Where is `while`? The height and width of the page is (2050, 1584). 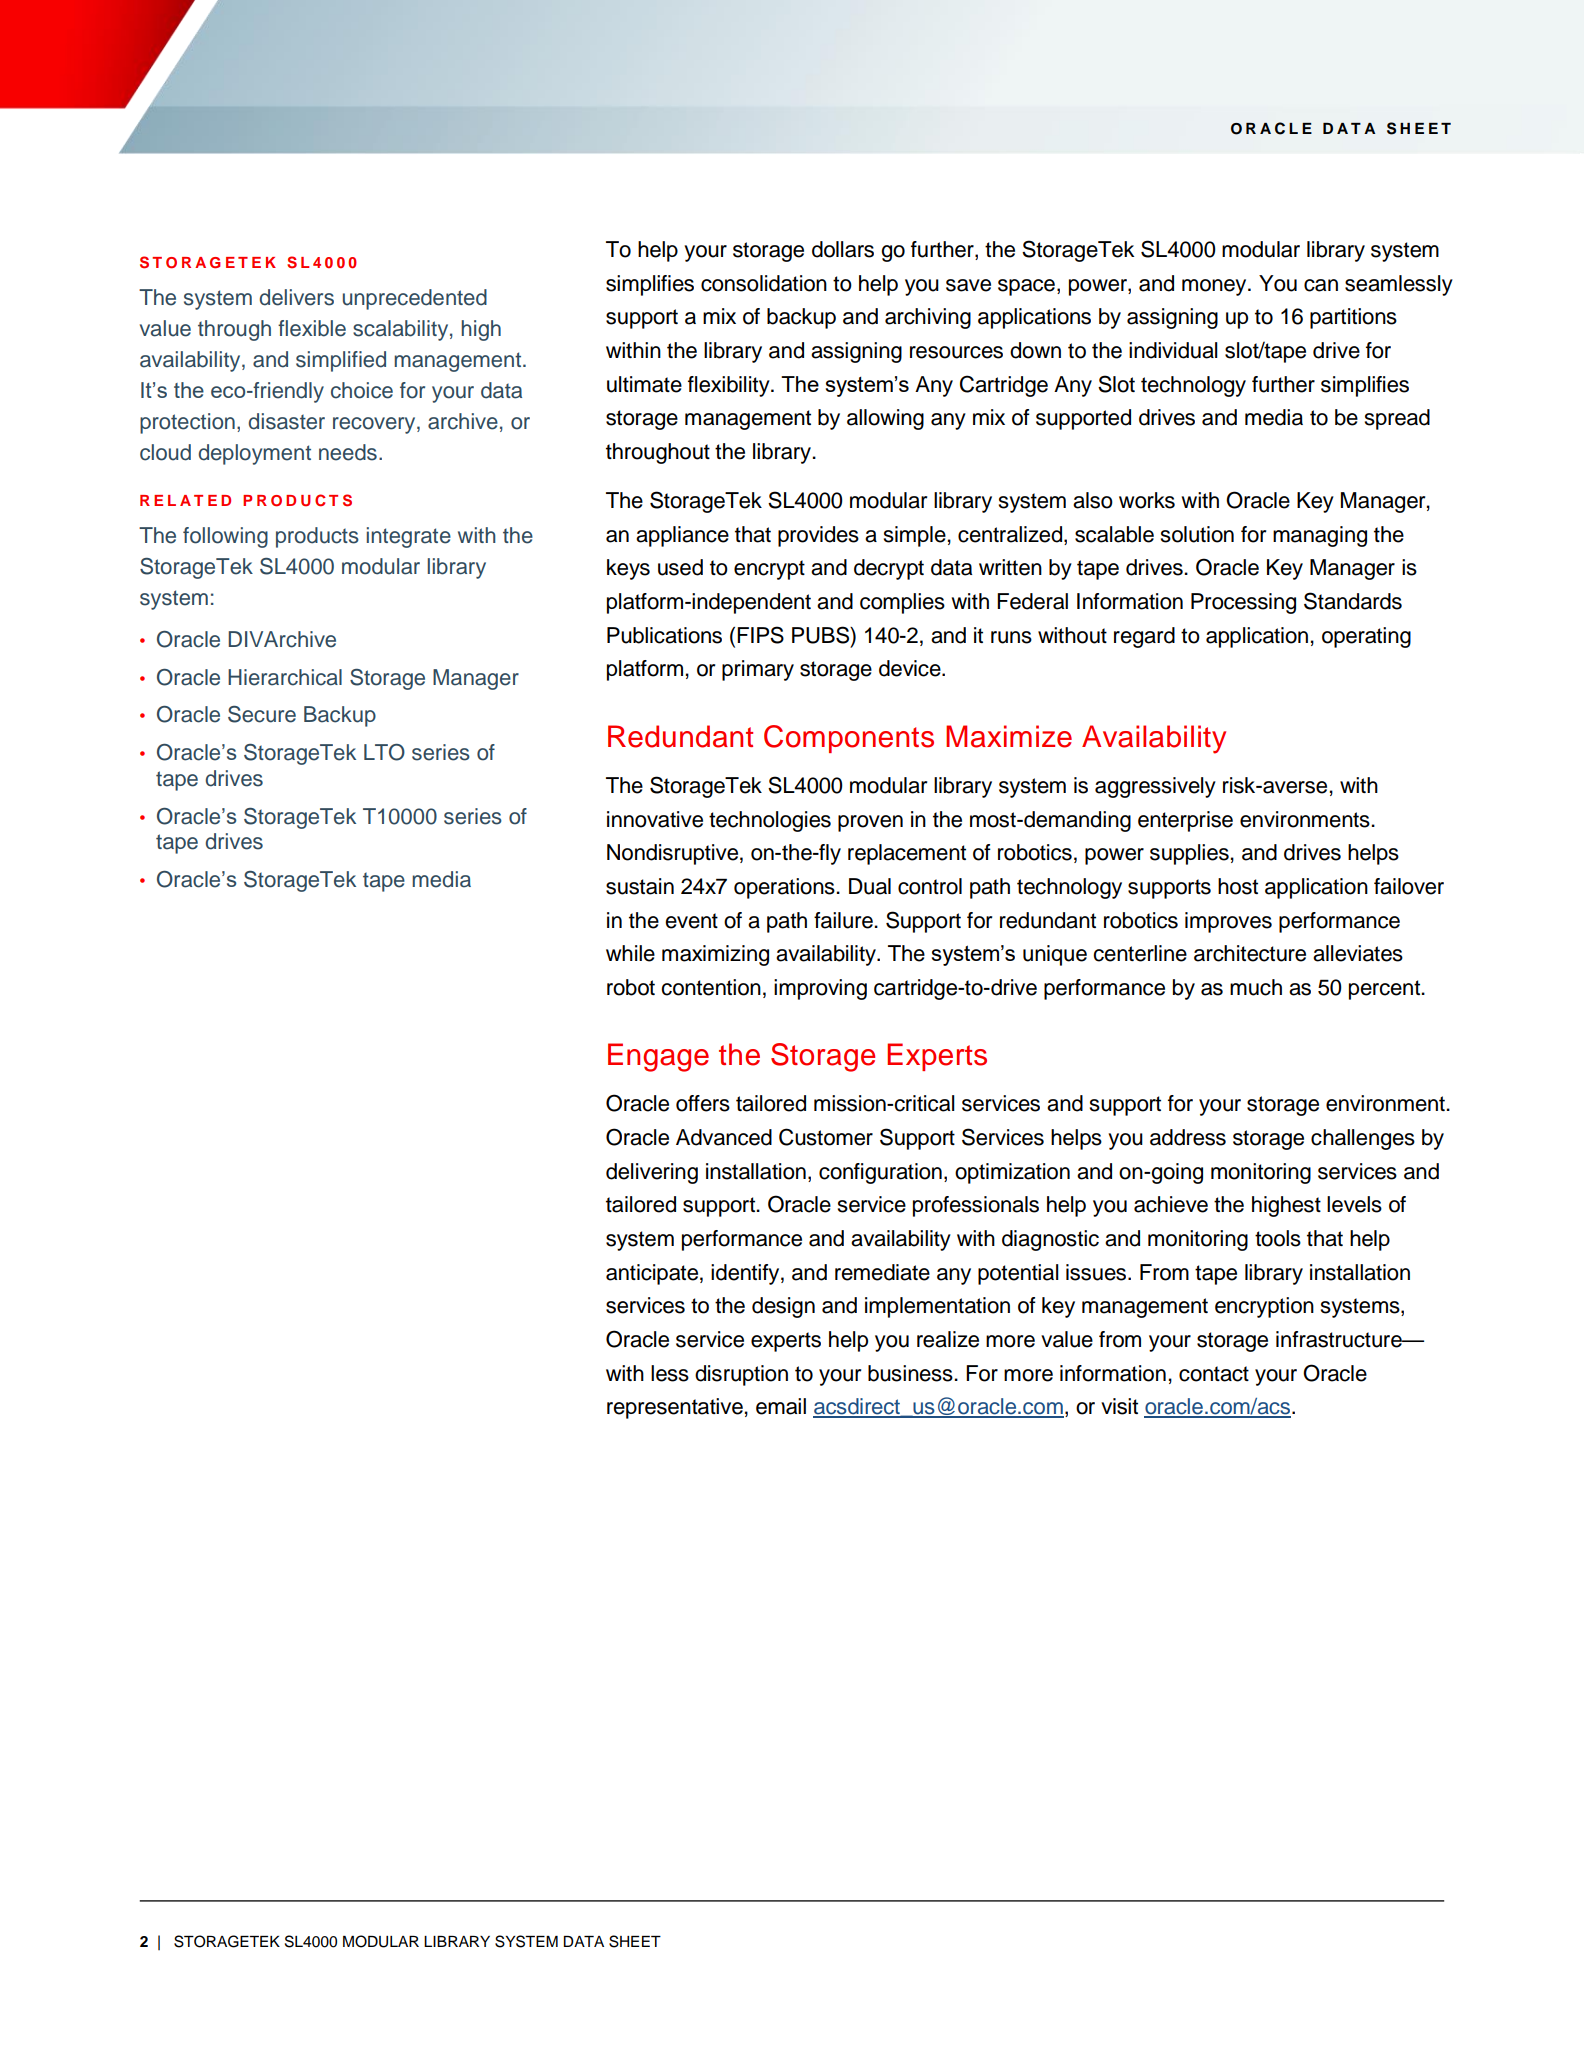 while is located at coordinates (630, 953).
